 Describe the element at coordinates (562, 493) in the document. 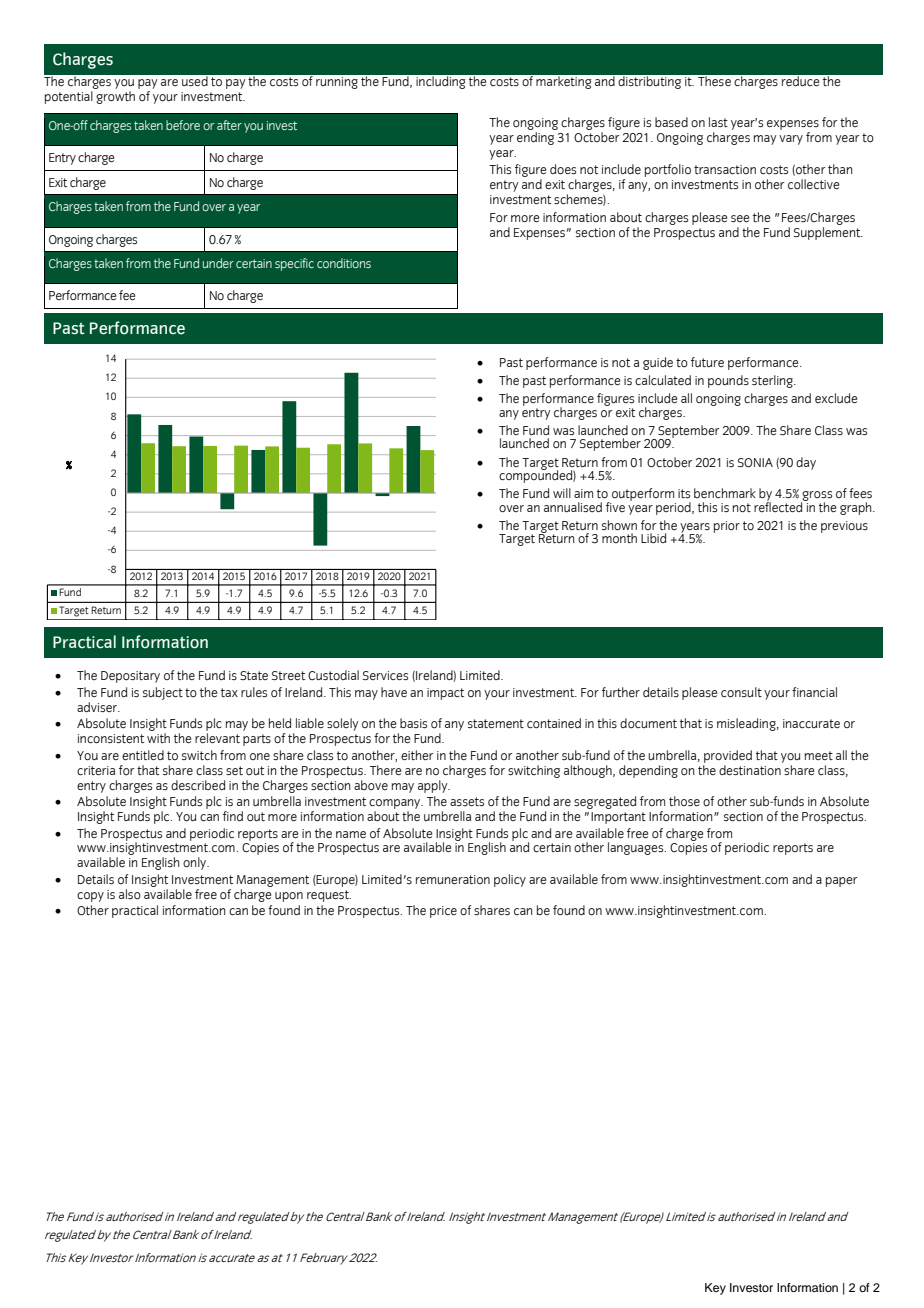

I see `will` at that location.
